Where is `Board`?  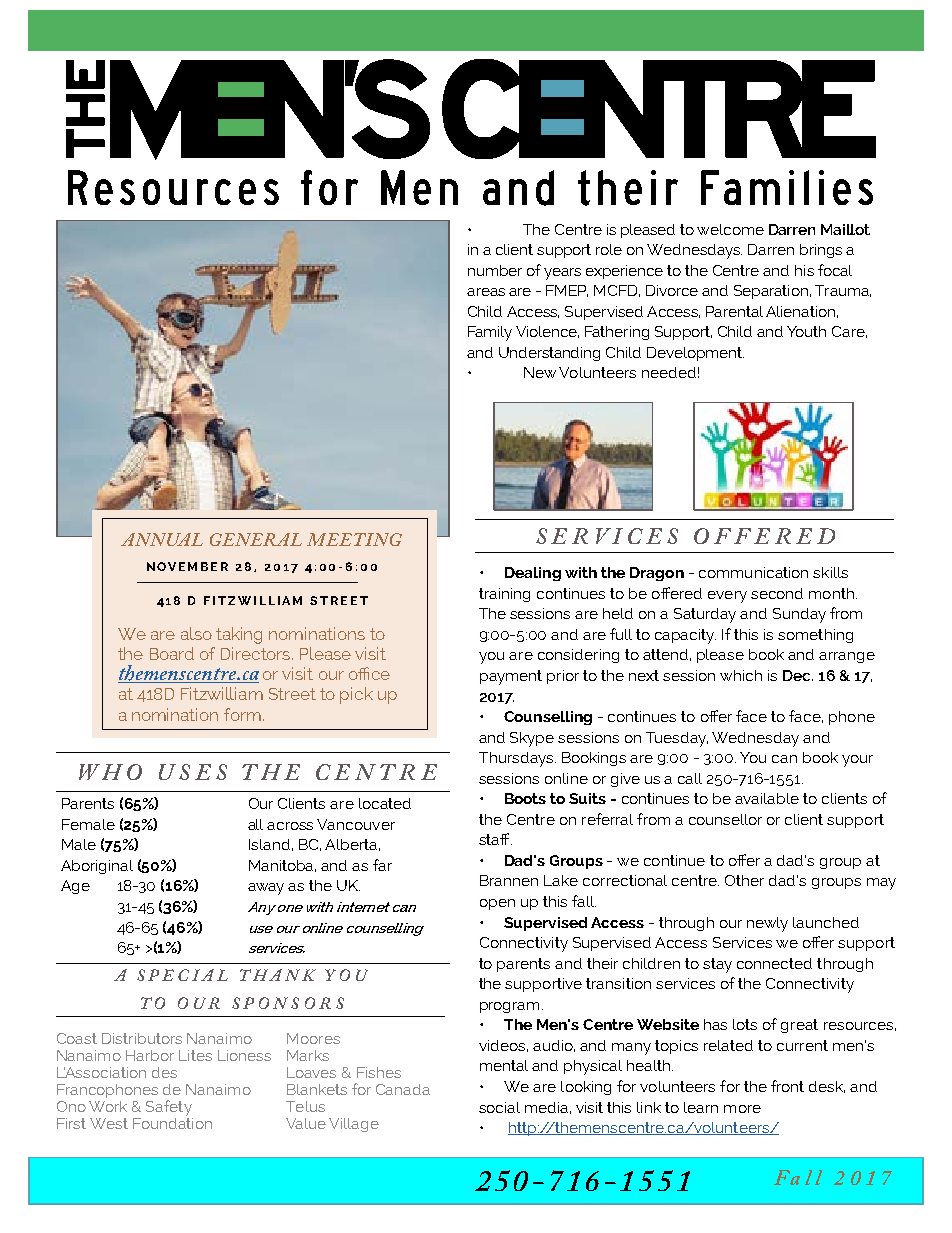 Board is located at coordinates (172, 653).
